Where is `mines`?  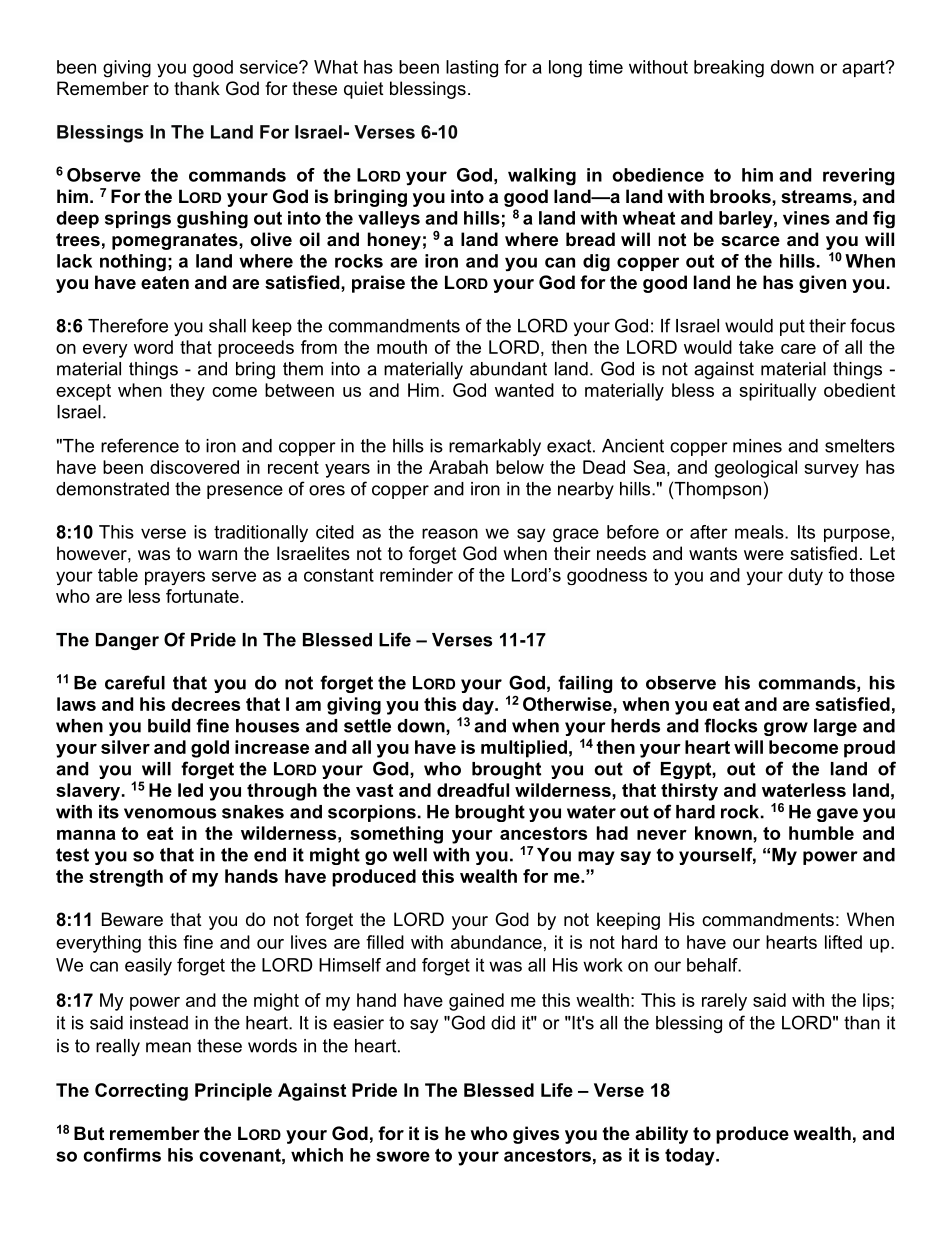
mines is located at coordinates (757, 446).
